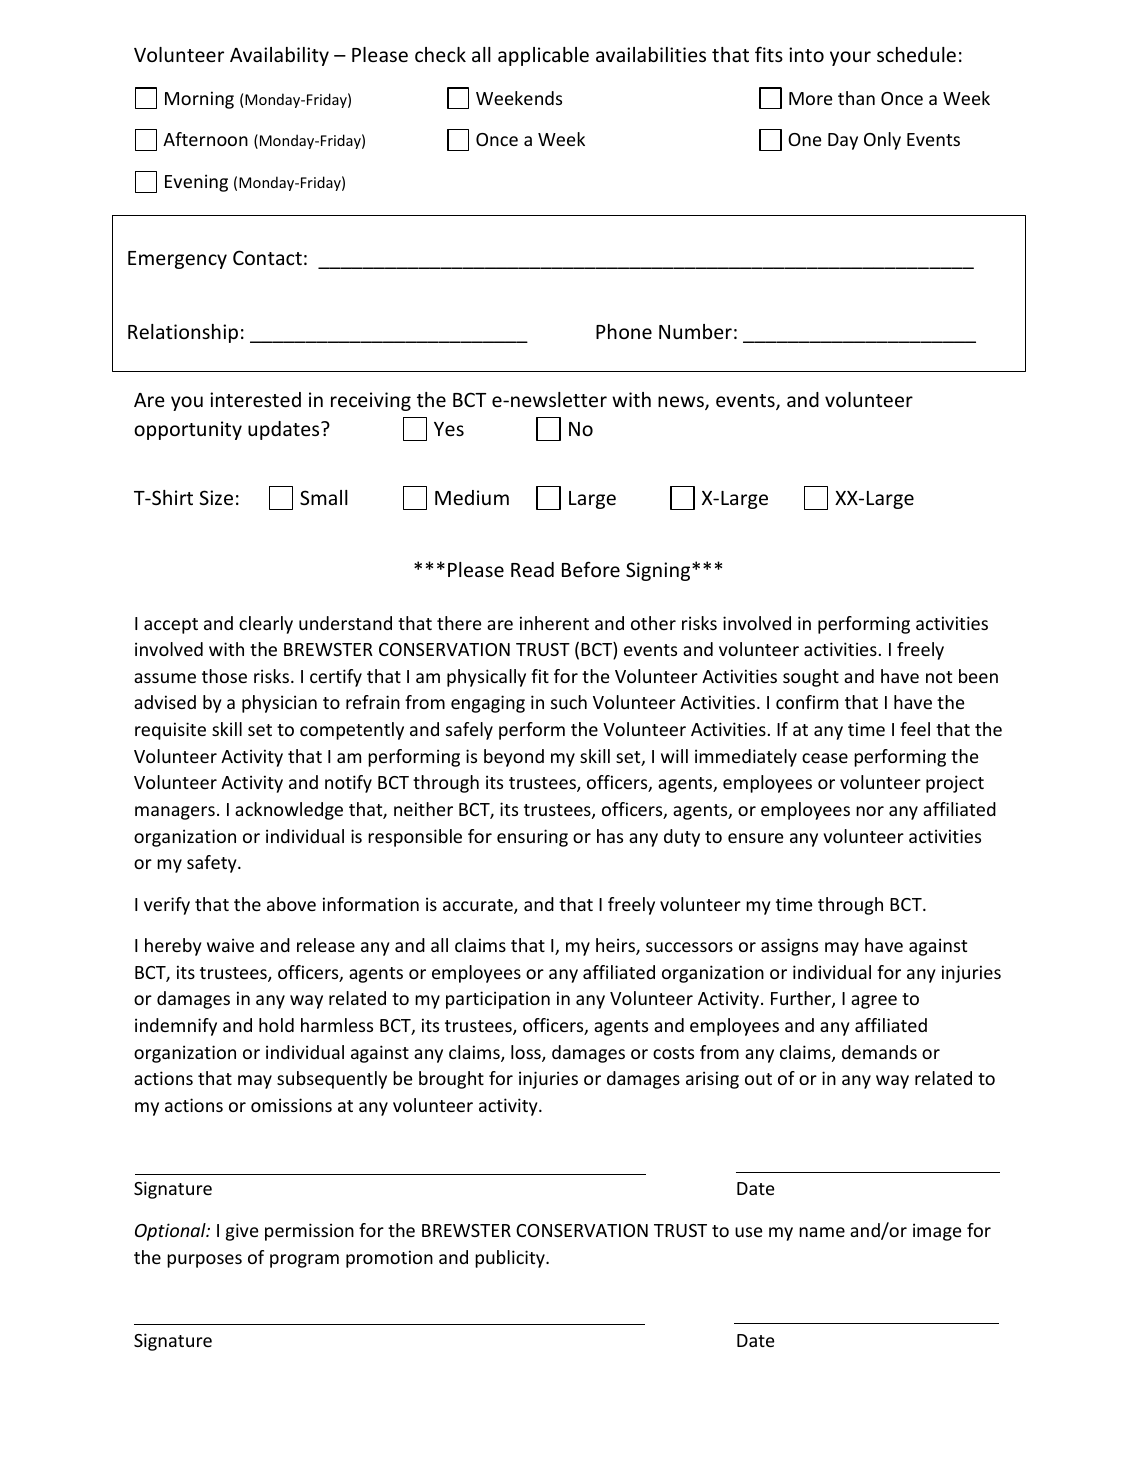  Describe the element at coordinates (543, 56) in the image. I see `applicable` at that location.
